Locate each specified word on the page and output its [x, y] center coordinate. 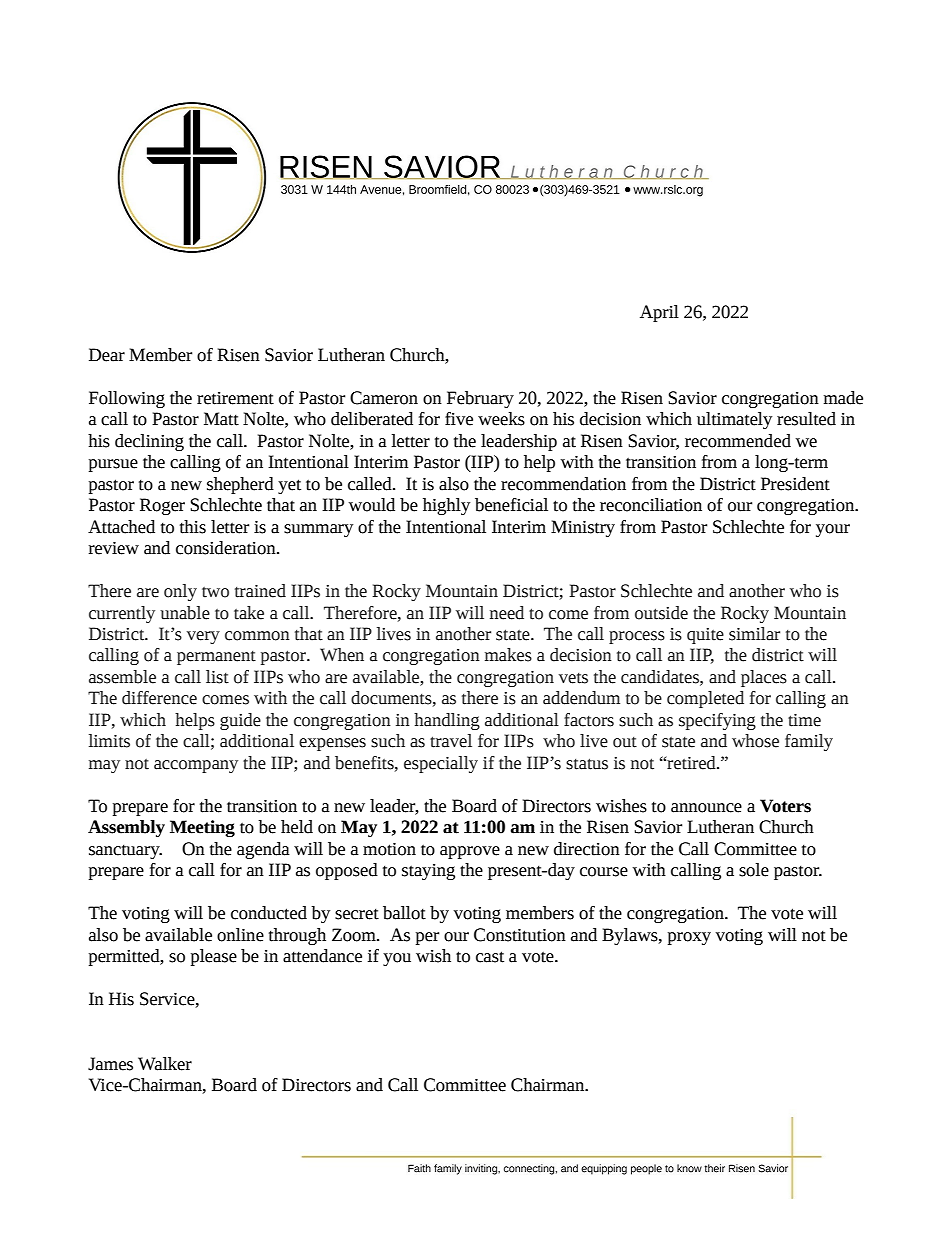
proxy [689, 938]
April [659, 313]
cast [490, 957]
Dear [107, 355]
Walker [165, 1064]
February [480, 399]
